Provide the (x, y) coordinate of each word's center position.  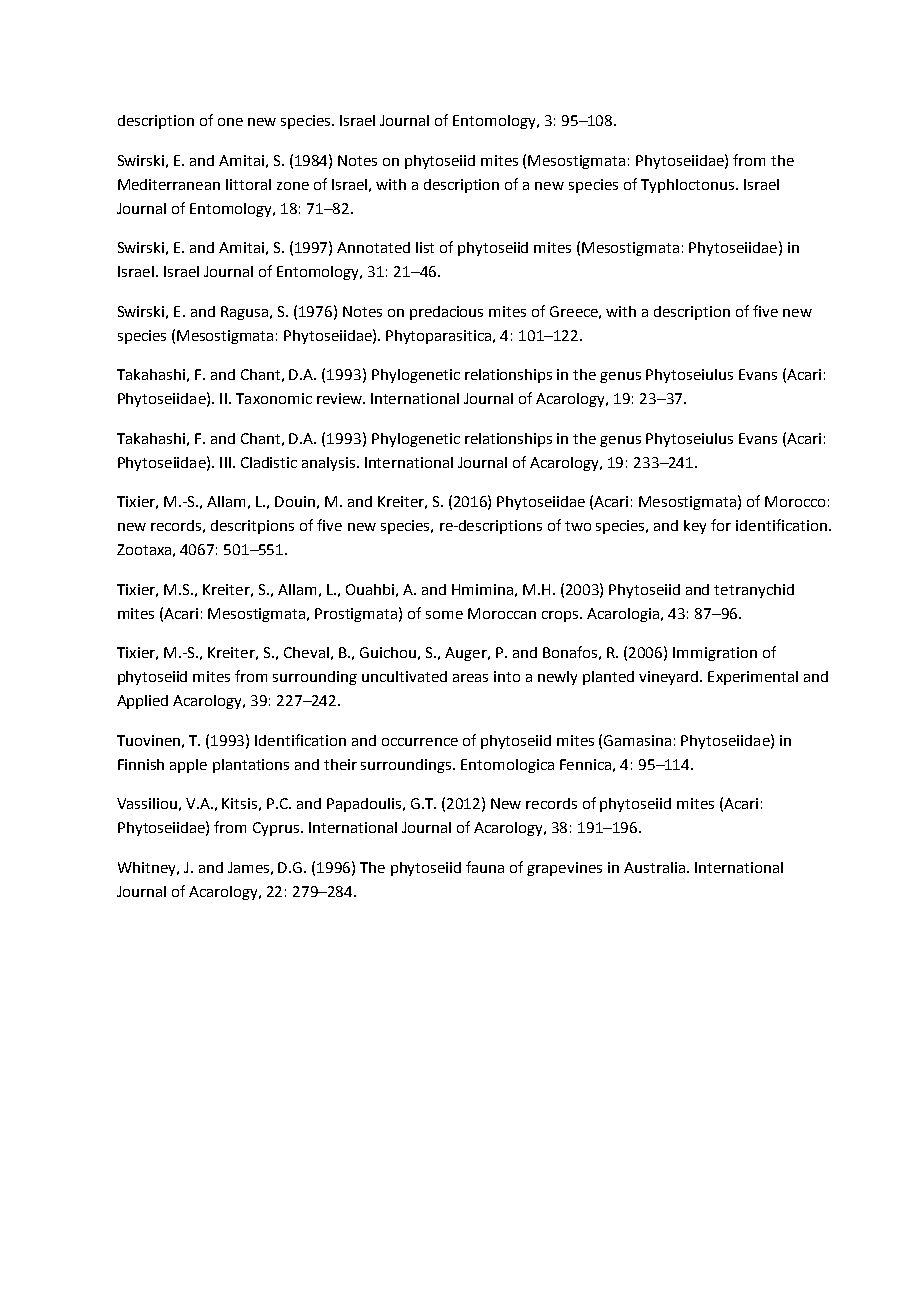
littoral (248, 184)
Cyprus (277, 829)
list (425, 247)
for (721, 525)
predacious (446, 313)
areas (470, 678)
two (578, 526)
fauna (485, 867)
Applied (142, 702)
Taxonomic (274, 398)
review (340, 398)
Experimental (753, 678)
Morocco (795, 501)
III (225, 462)
